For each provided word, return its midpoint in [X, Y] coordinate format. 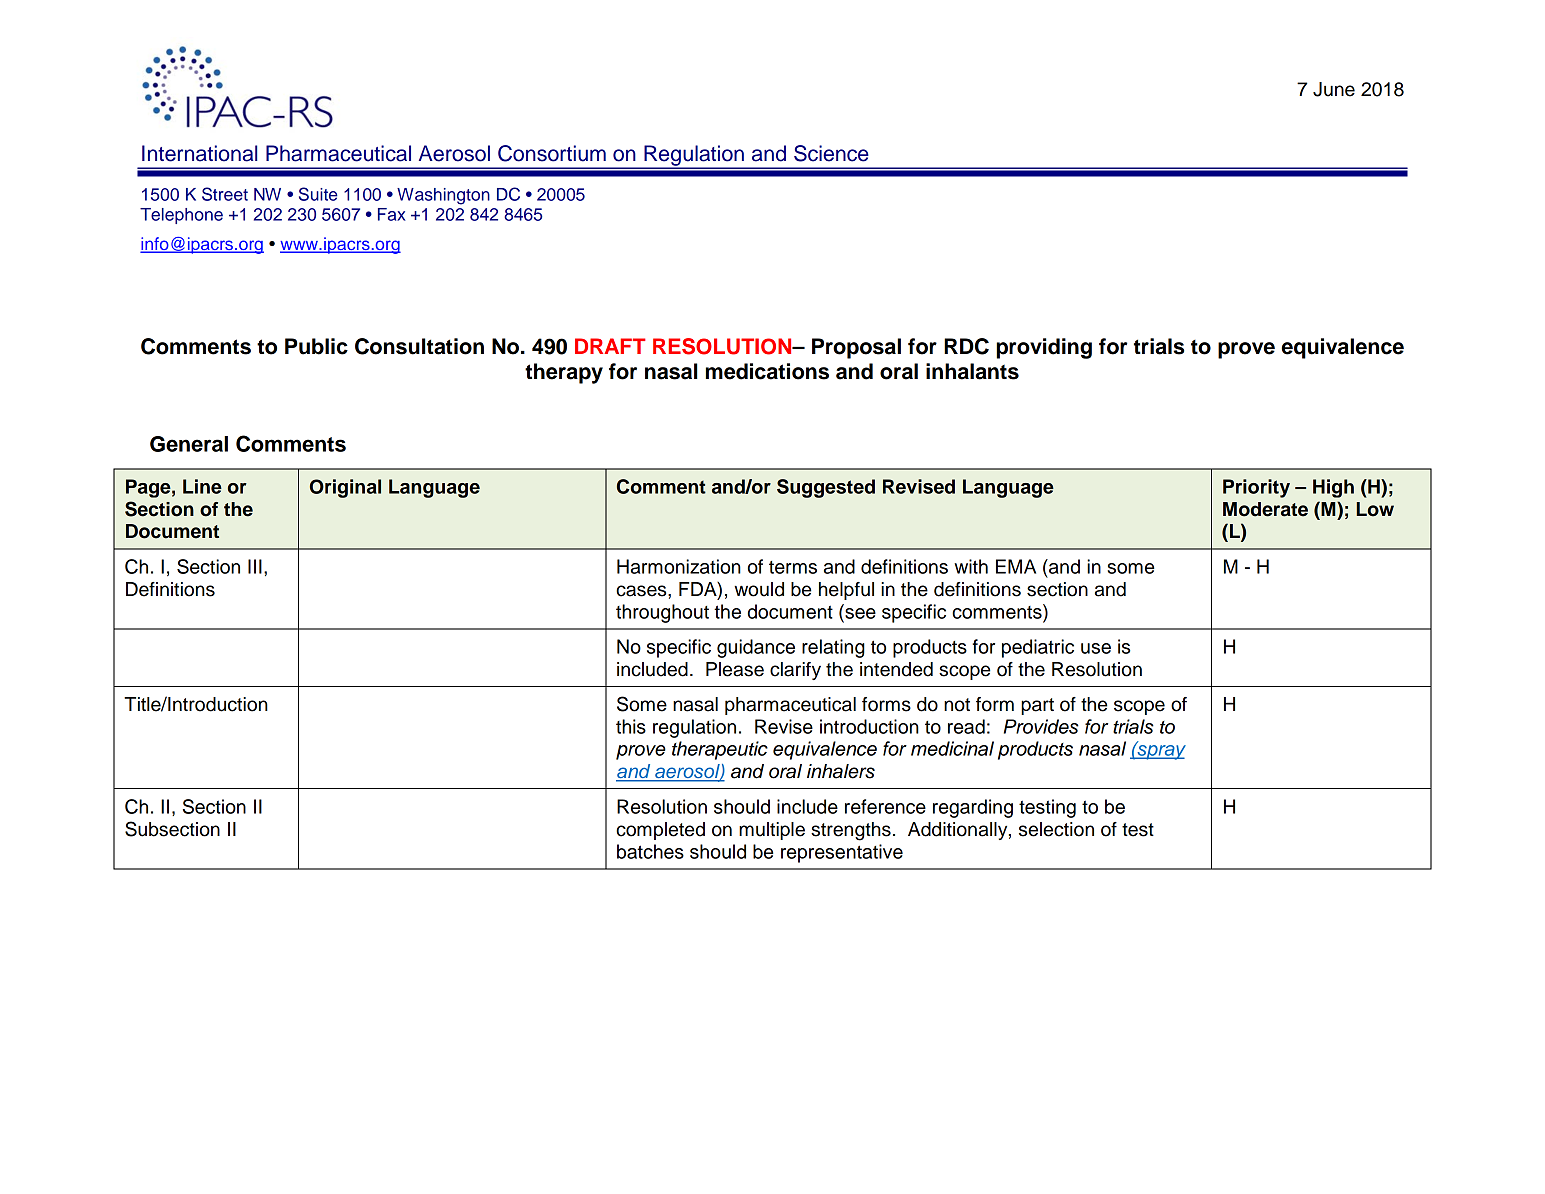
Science [831, 153]
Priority [1256, 488]
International [199, 153]
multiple [772, 831]
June [1334, 89]
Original [345, 488]
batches [650, 851]
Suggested [826, 488]
